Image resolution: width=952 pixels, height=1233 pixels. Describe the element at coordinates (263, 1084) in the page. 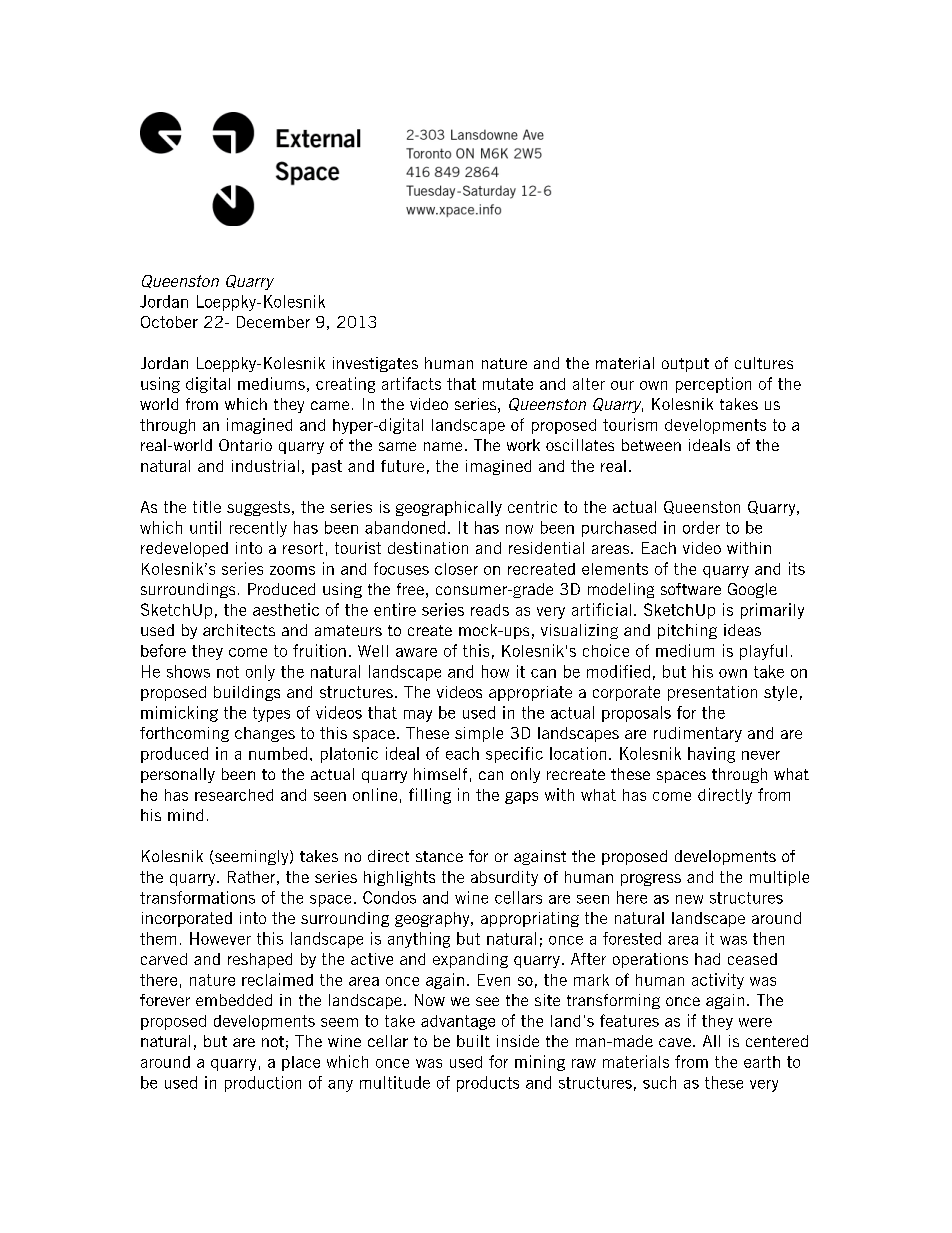

I see `production` at that location.
